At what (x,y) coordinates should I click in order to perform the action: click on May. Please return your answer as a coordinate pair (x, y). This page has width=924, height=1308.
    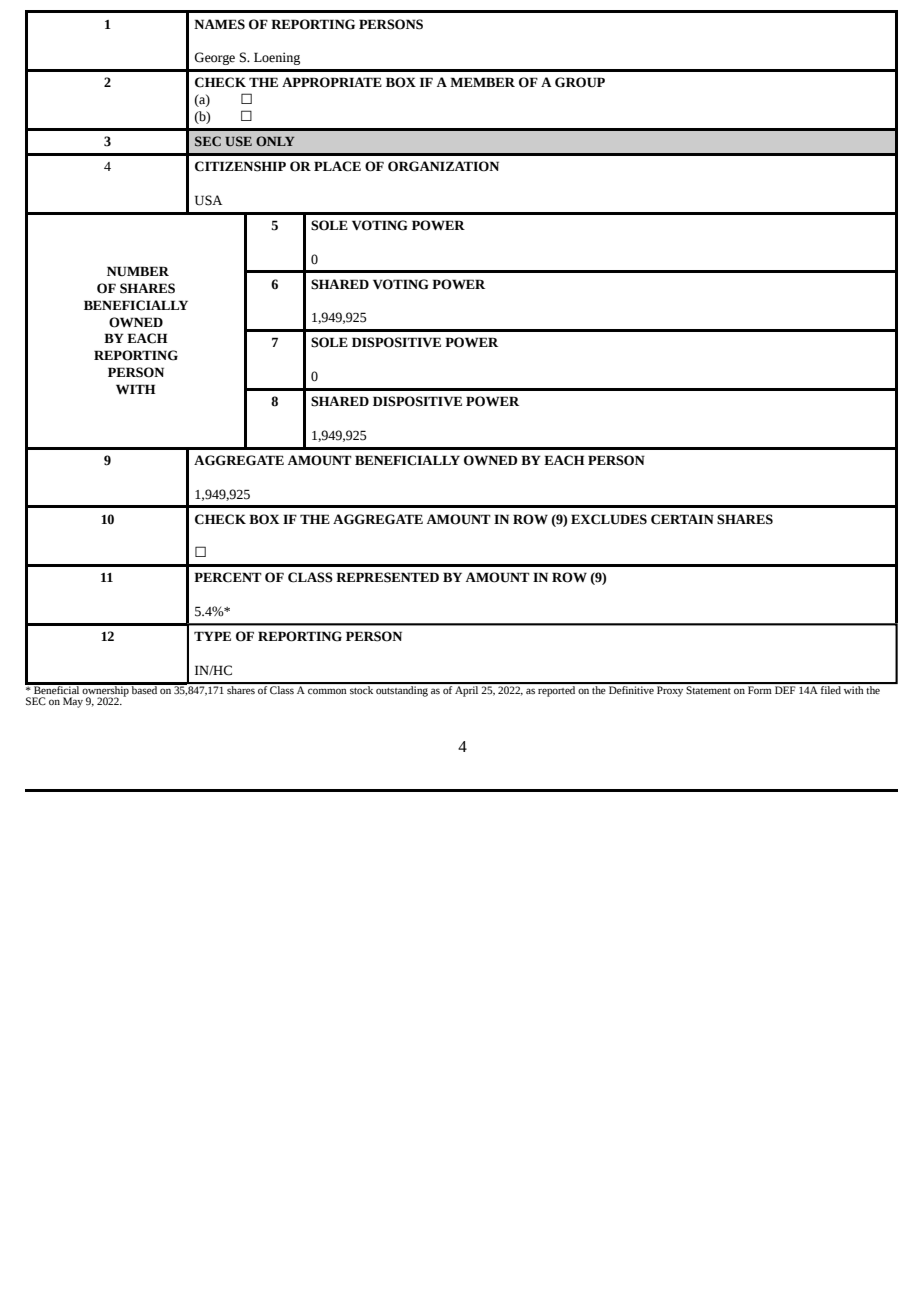
    Looking at the image, I should click on (73, 702).
